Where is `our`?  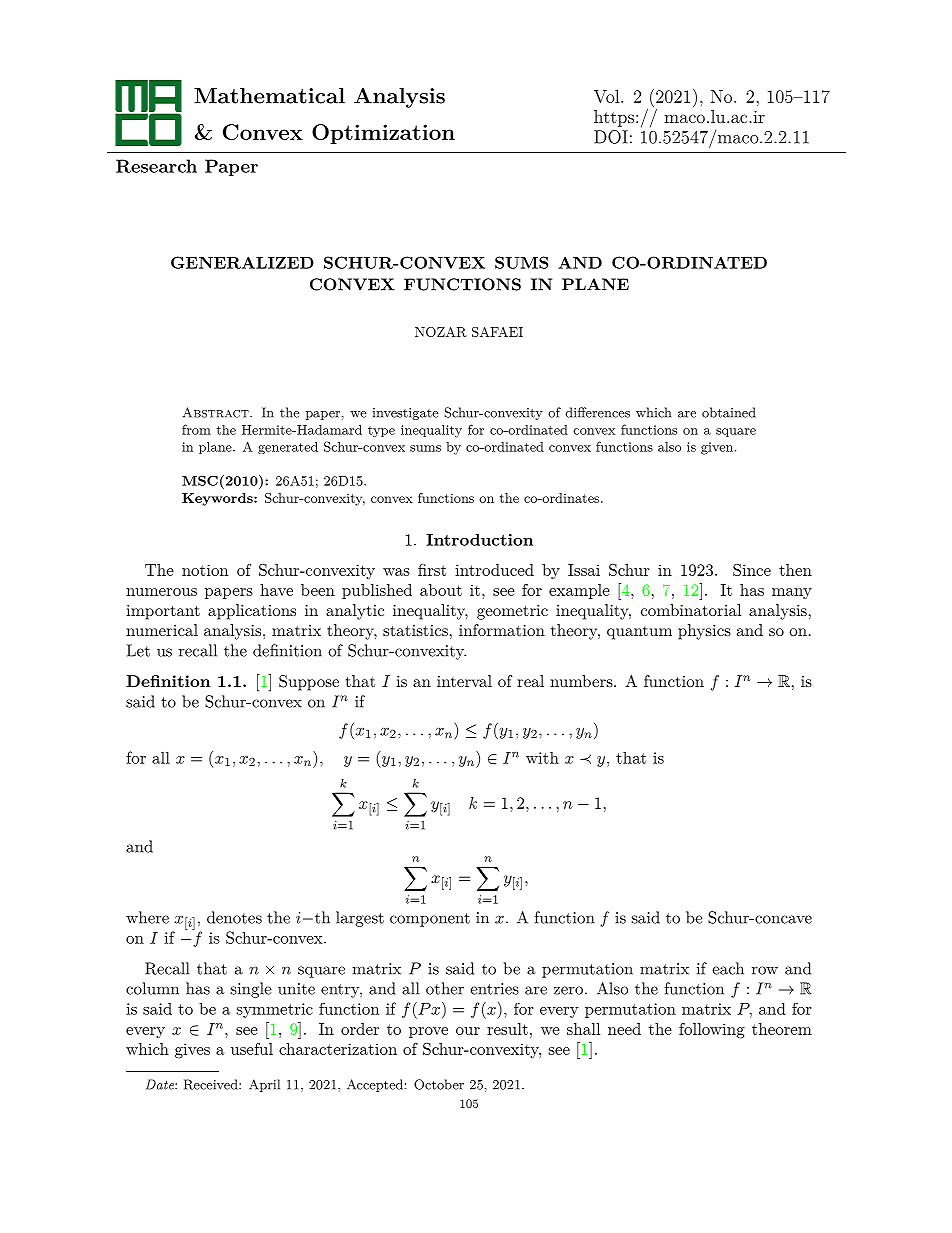
our is located at coordinates (468, 1031).
